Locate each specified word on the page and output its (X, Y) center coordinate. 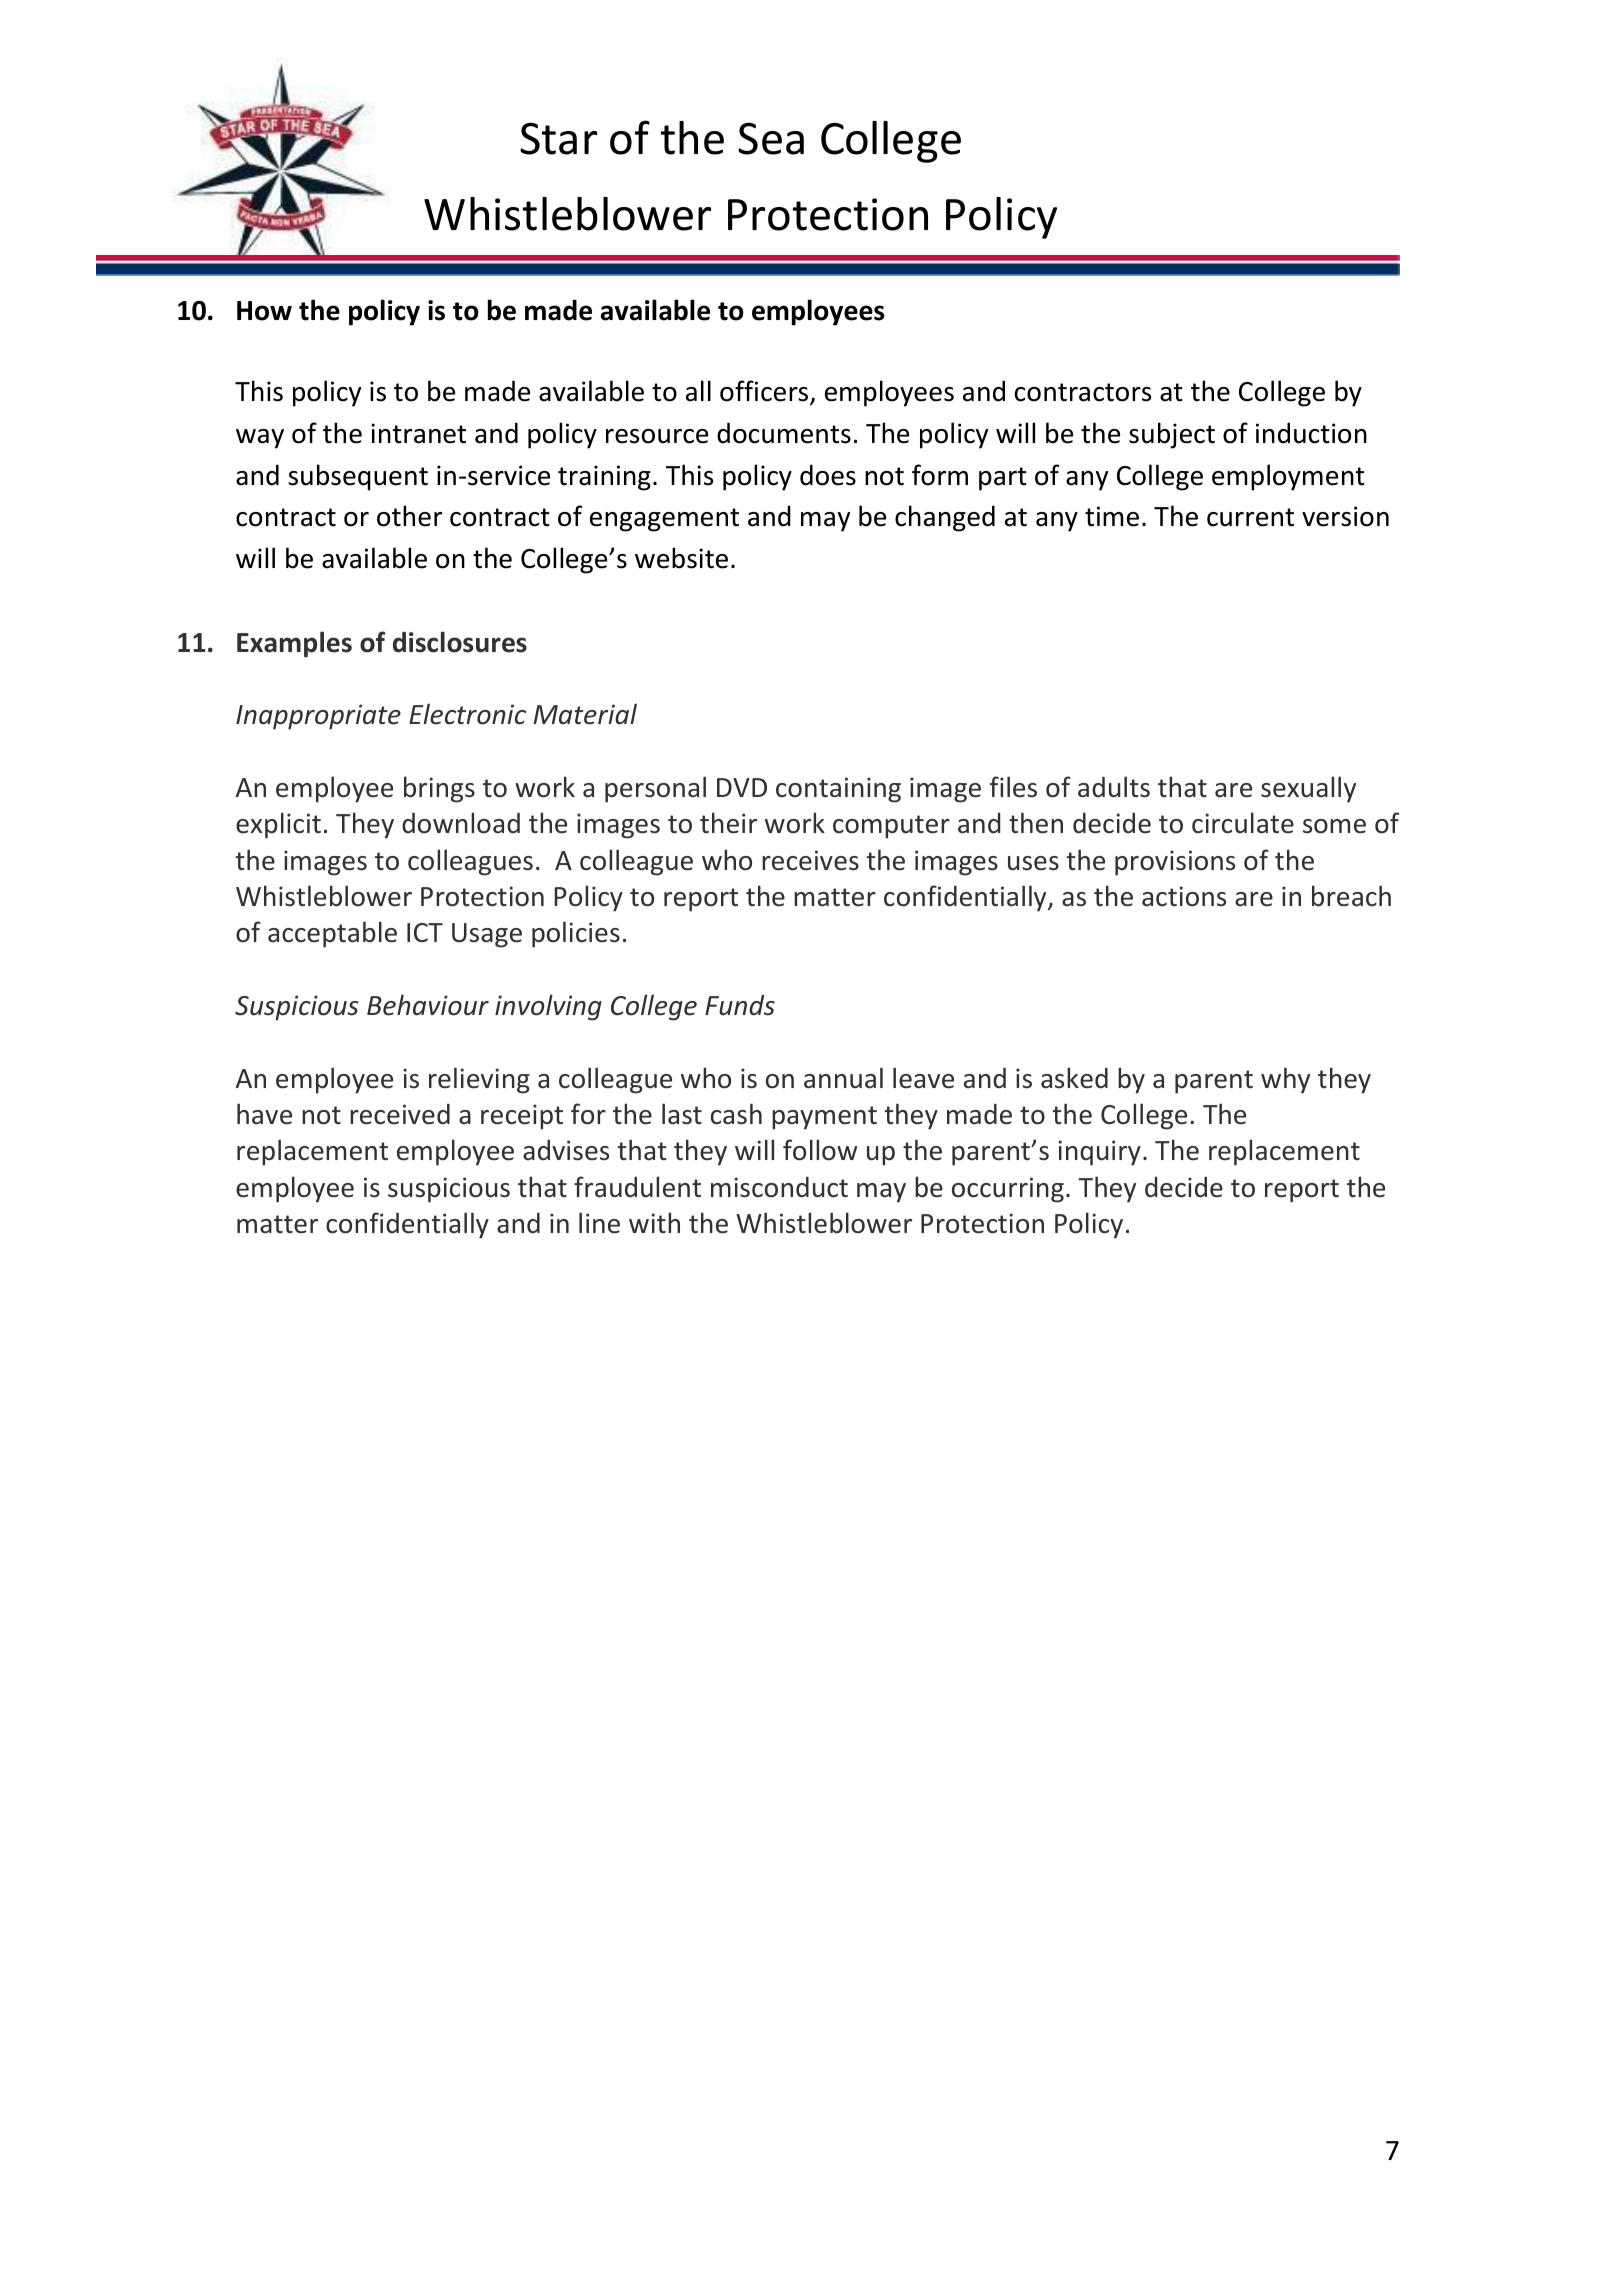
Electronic (467, 714)
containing (838, 790)
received (400, 1114)
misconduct (779, 1187)
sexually (1308, 789)
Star (558, 138)
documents (784, 433)
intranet (418, 433)
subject (1172, 435)
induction (1311, 433)
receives (810, 860)
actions (1184, 896)
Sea (771, 138)
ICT (425, 932)
